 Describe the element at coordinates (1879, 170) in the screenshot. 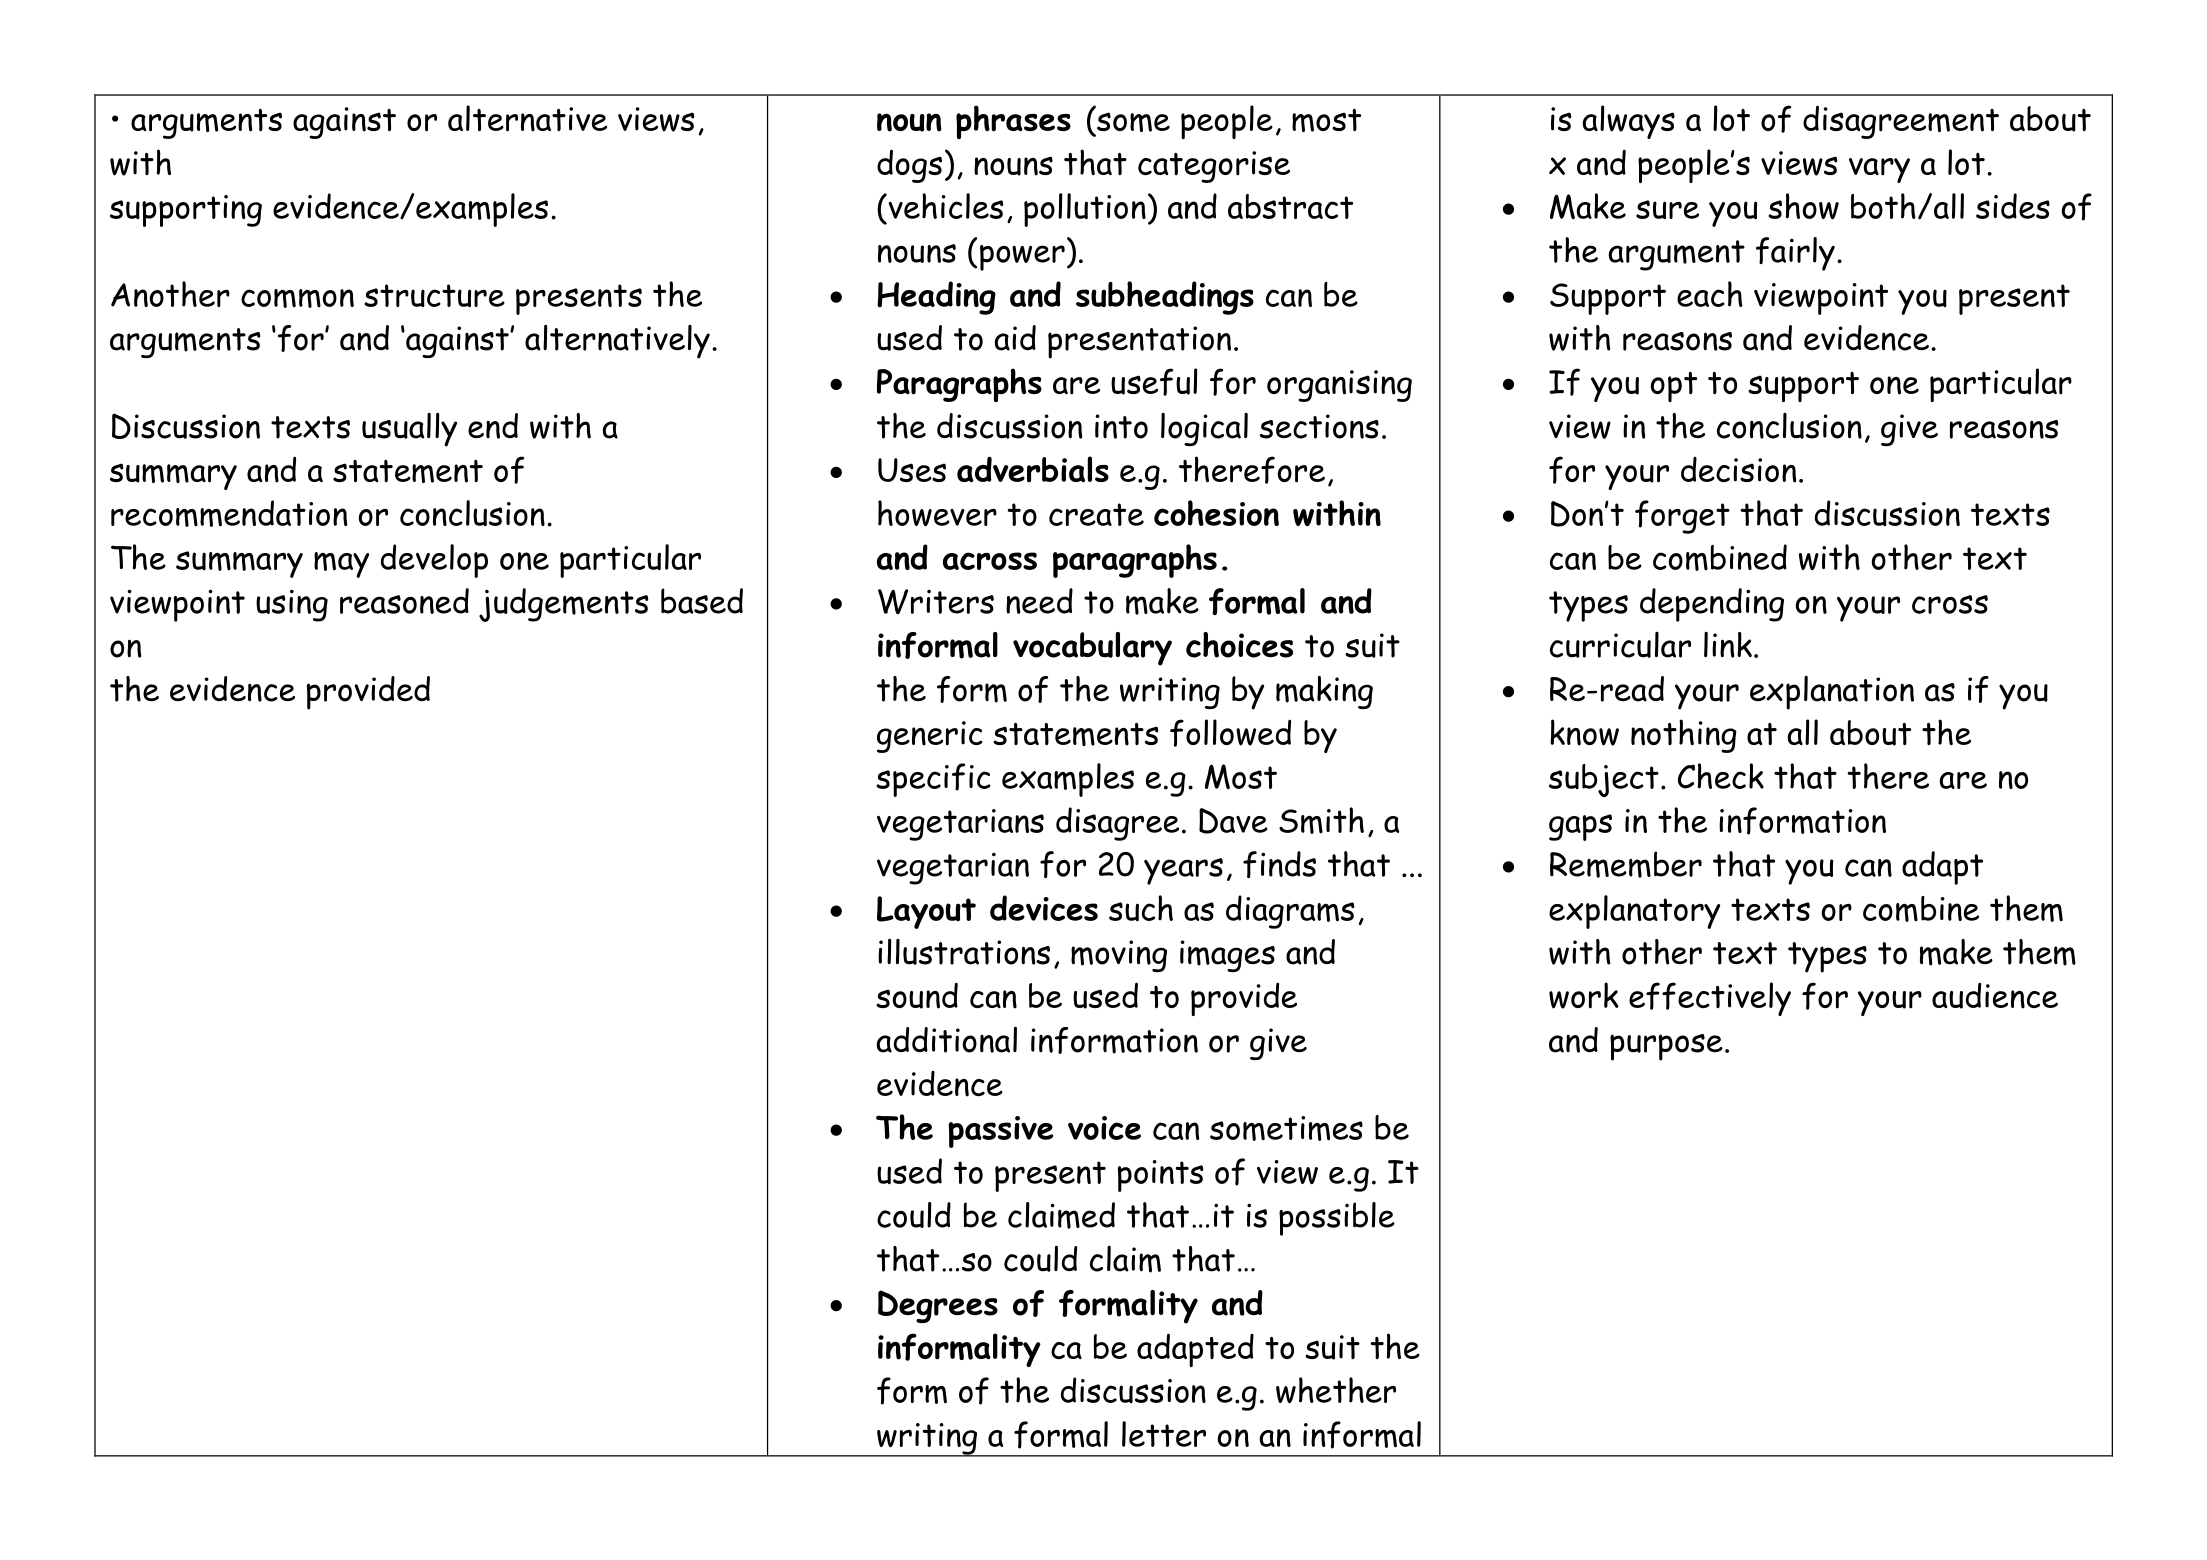

I see `vary` at that location.
